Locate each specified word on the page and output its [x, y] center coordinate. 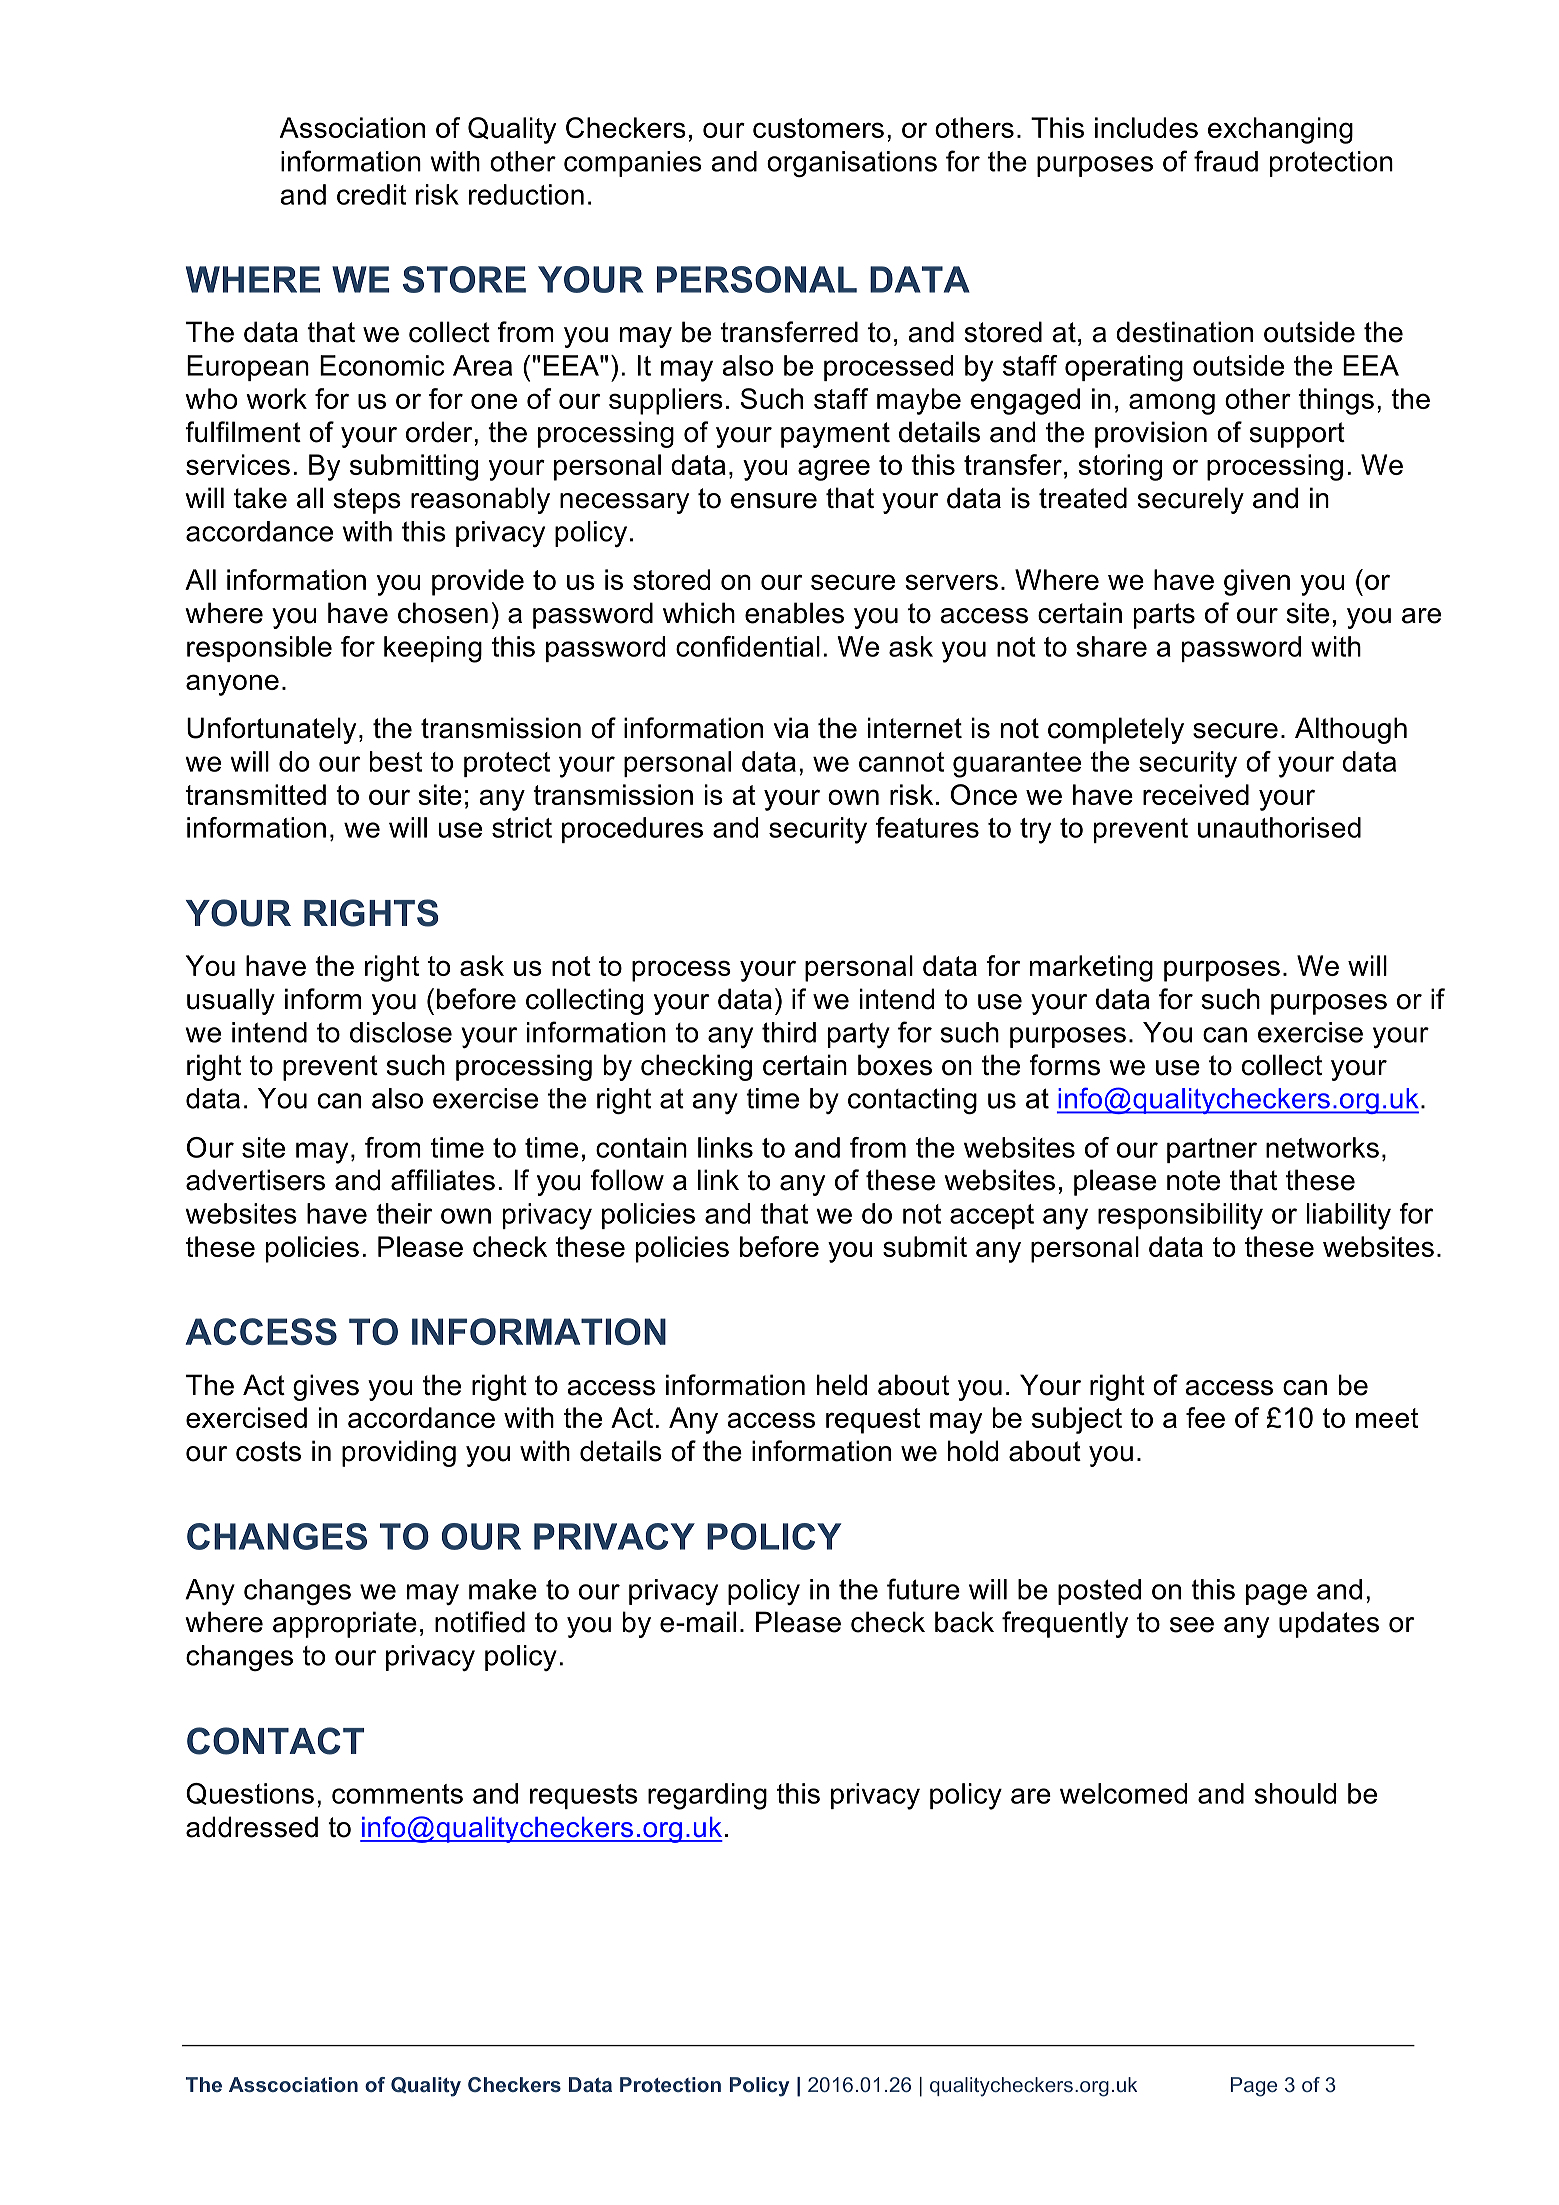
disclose [401, 1032]
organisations [852, 164]
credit [371, 194]
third [789, 1032]
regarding [707, 1796]
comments [397, 1794]
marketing [1091, 968]
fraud [1226, 161]
